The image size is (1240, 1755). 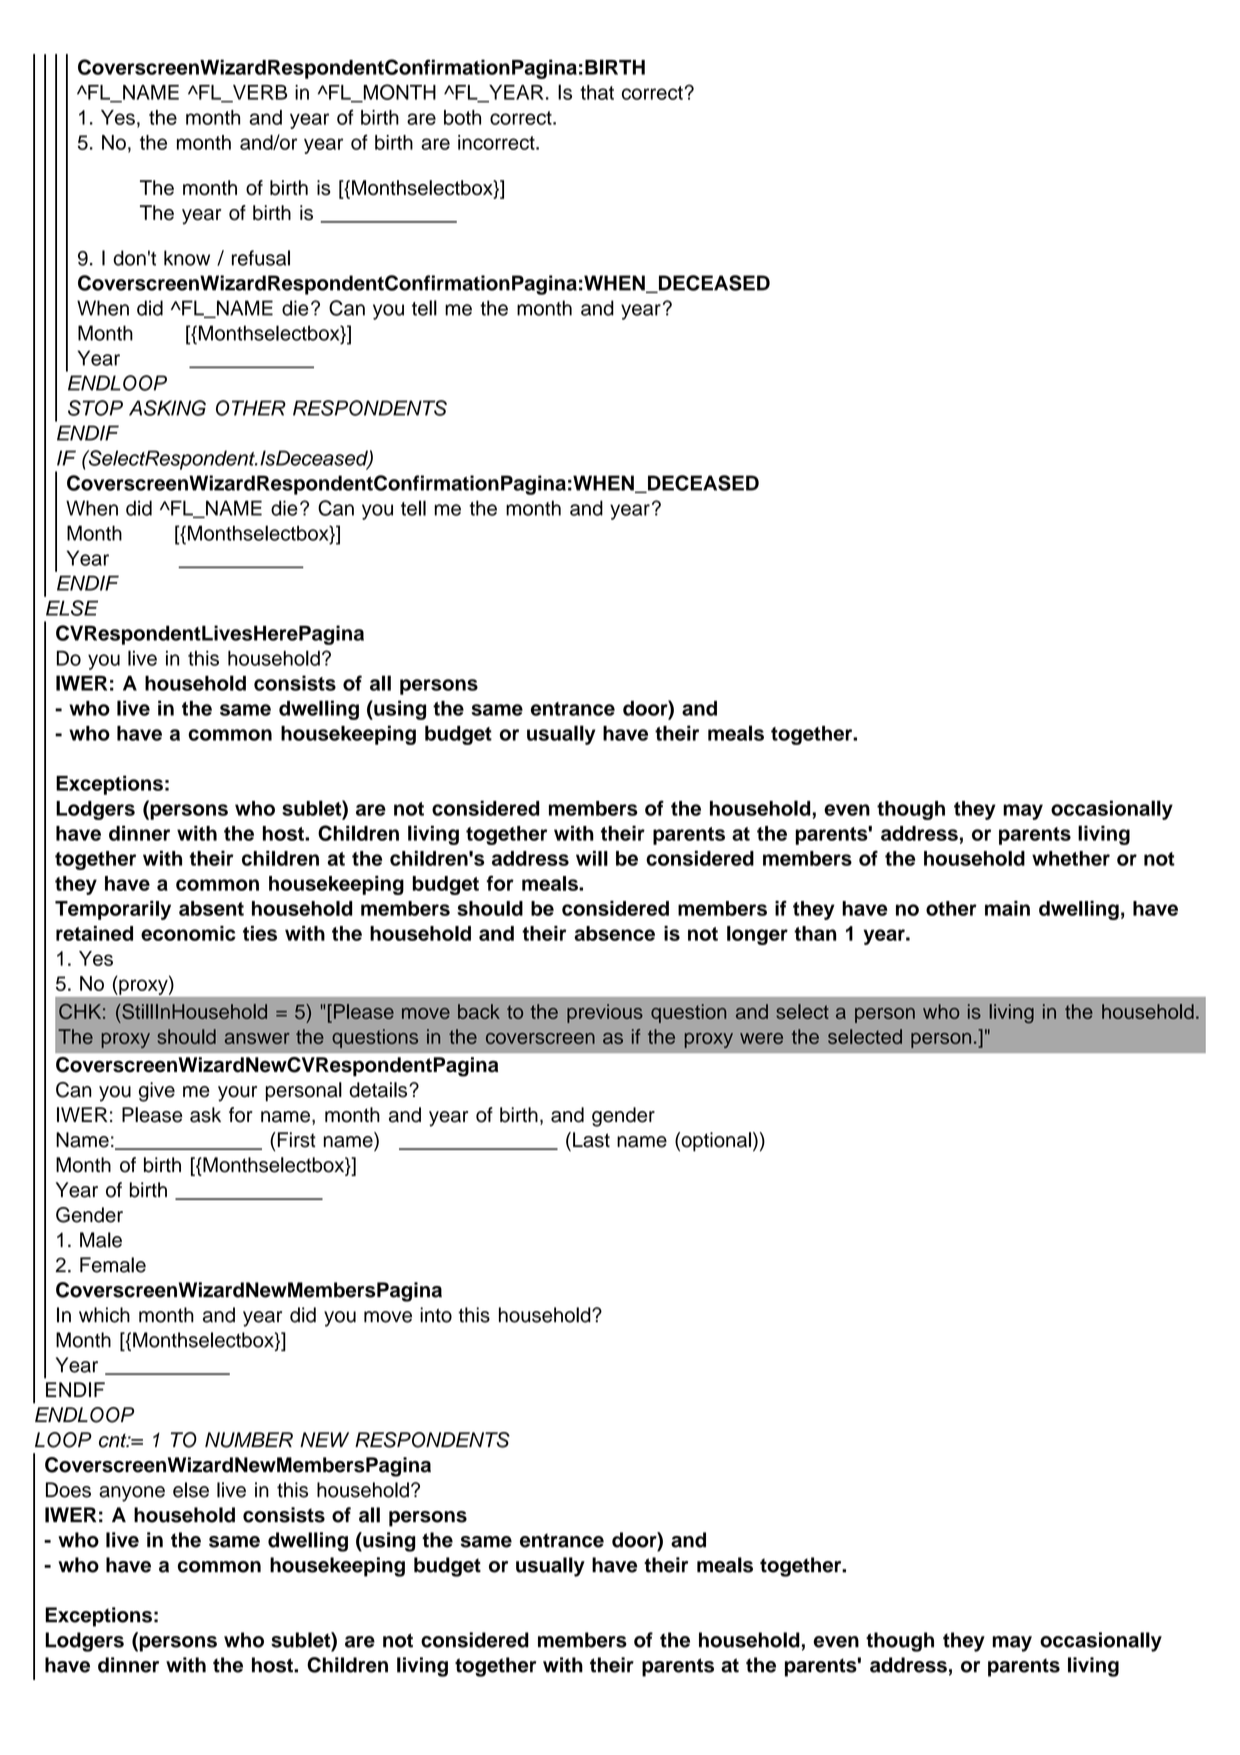 What do you see at coordinates (462, 117) in the page?
I see `both` at bounding box center [462, 117].
